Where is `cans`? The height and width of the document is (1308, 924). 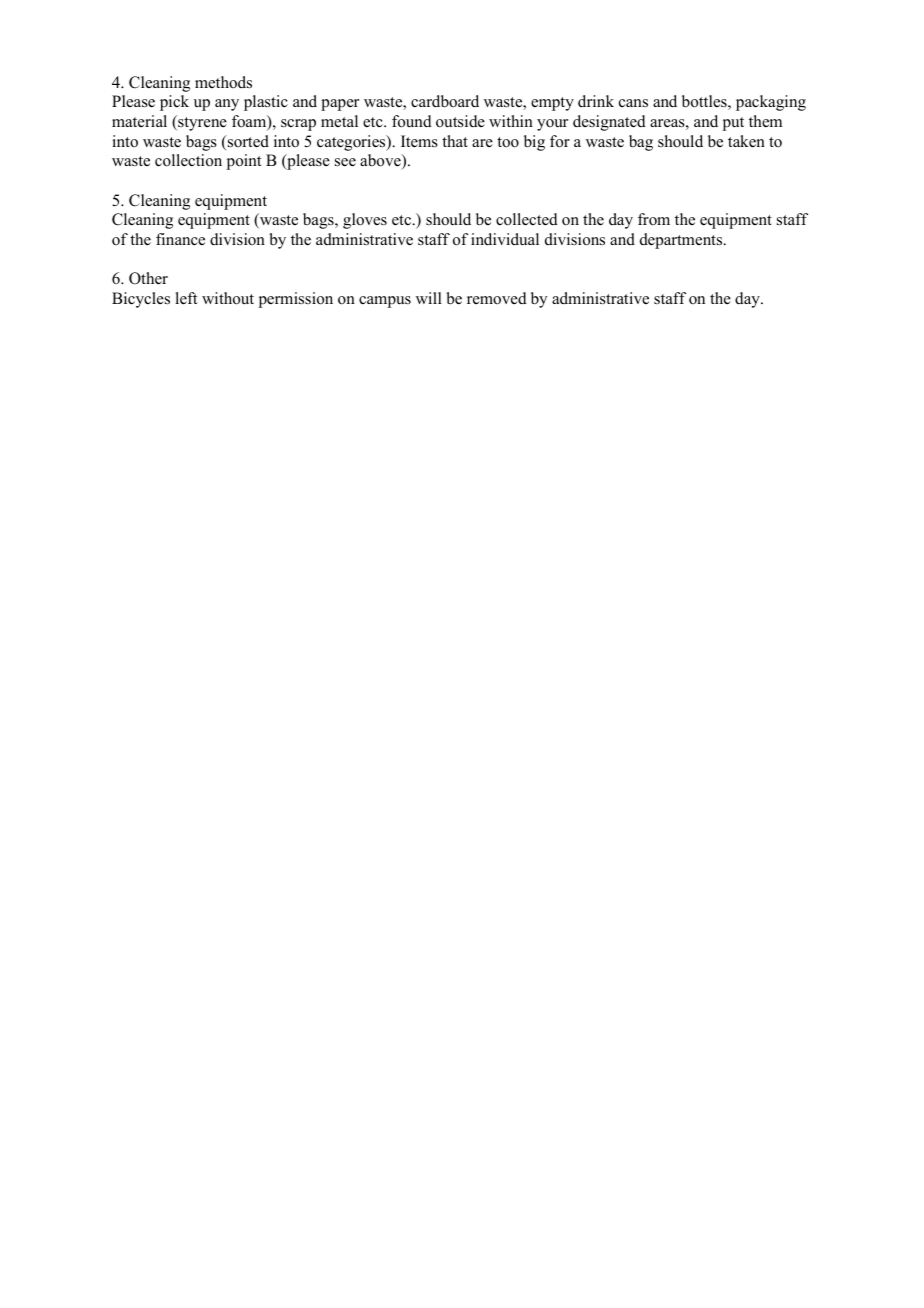 cans is located at coordinates (633, 103).
